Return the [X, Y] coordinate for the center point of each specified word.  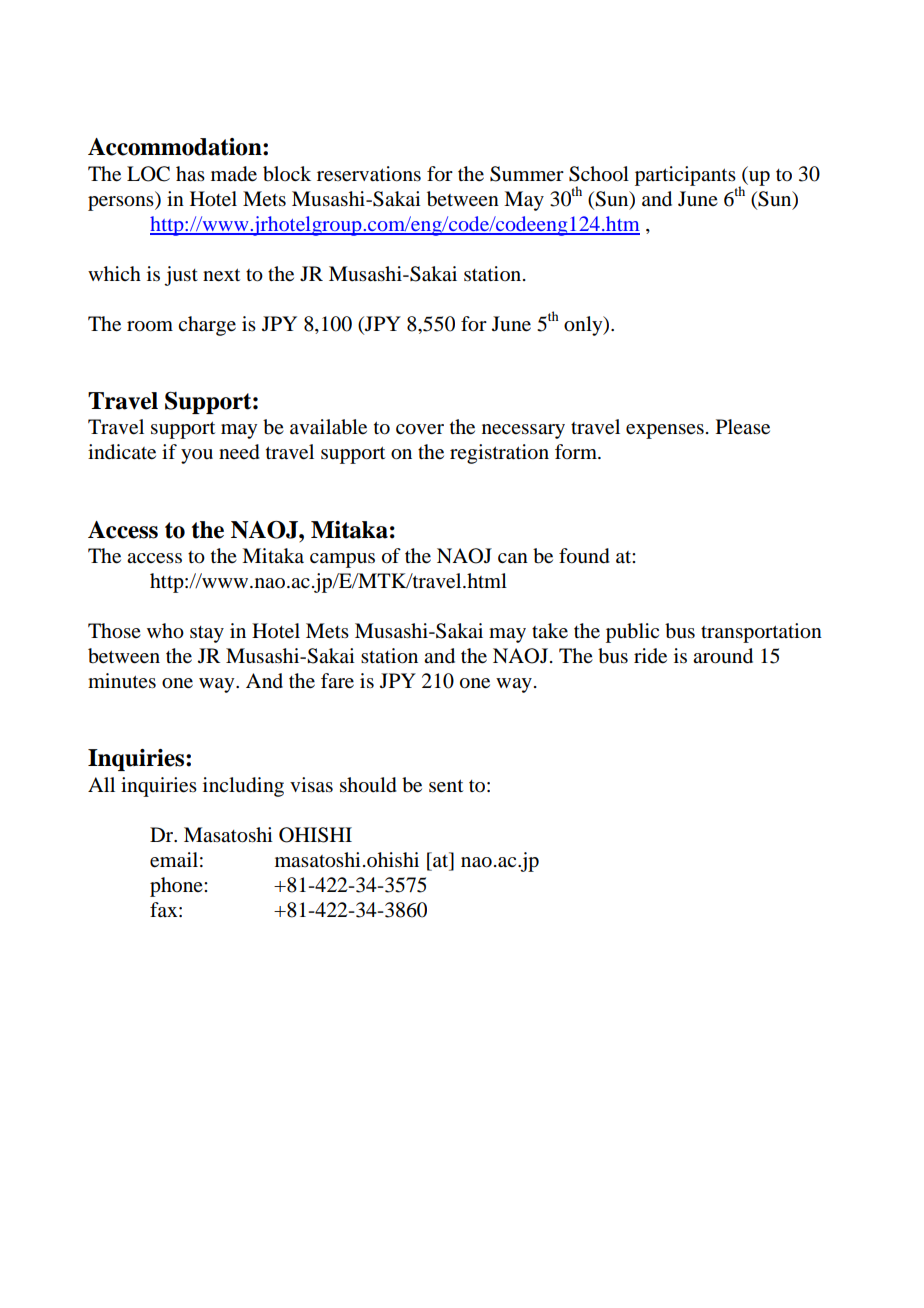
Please [743, 427]
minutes [122, 681]
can [513, 558]
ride [650, 656]
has [190, 174]
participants [685, 176]
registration [499, 454]
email [174, 860]
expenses [665, 431]
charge [207, 326]
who [165, 631]
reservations [369, 174]
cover [420, 429]
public [632, 633]
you [197, 456]
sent [446, 786]
